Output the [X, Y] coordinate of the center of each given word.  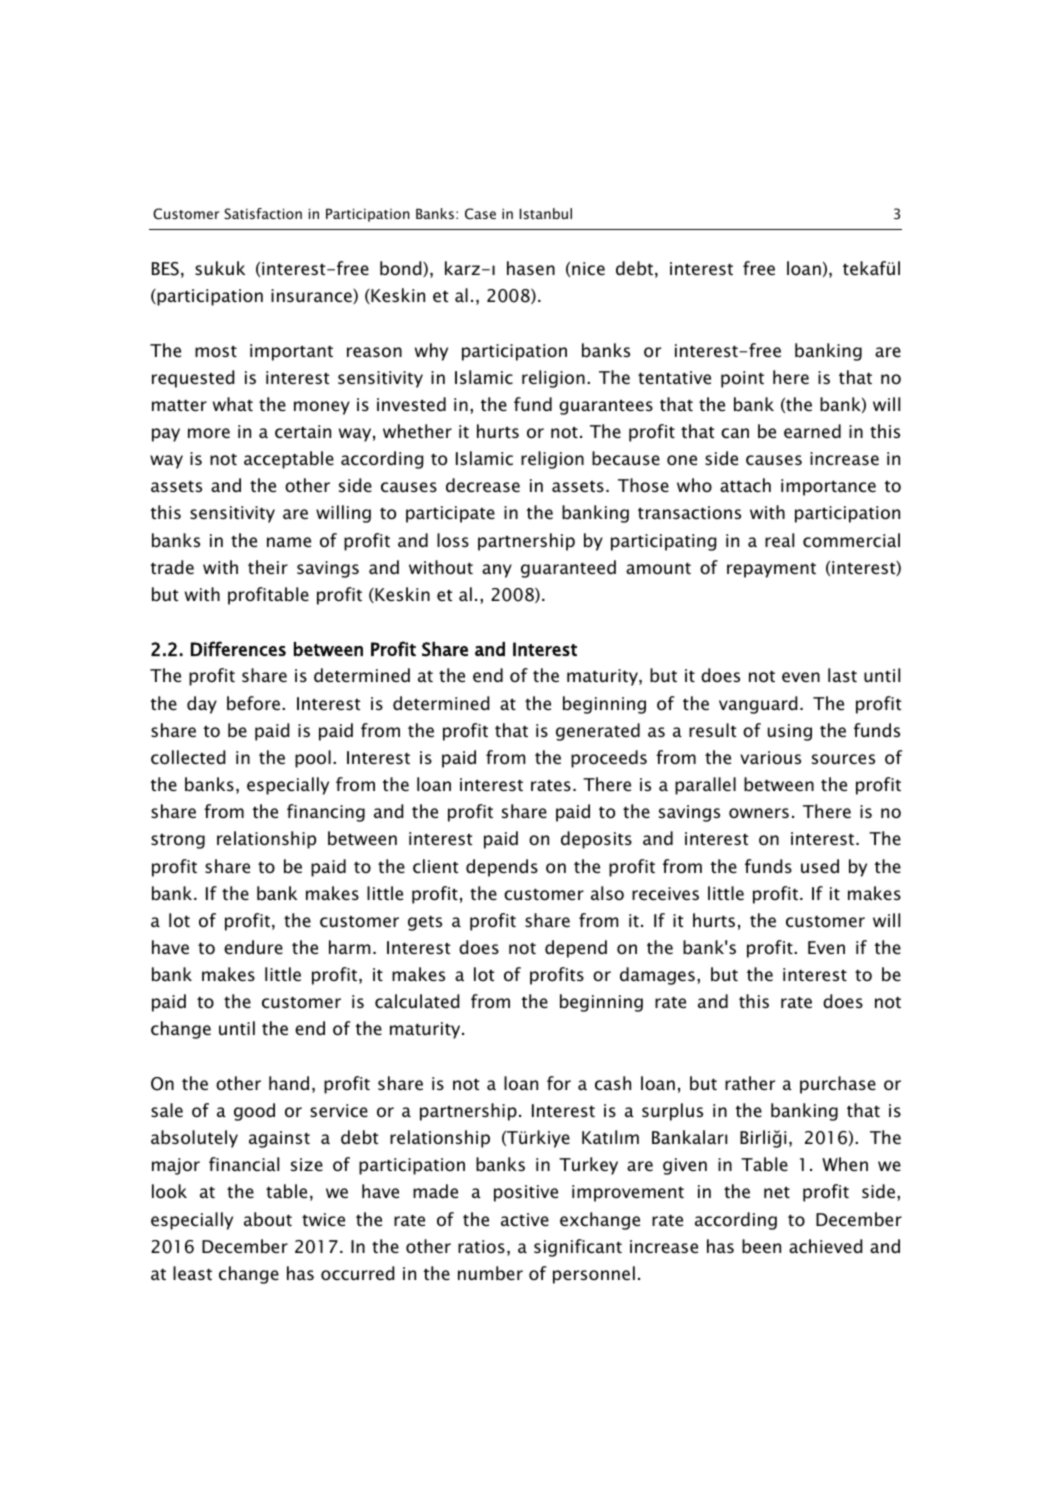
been [761, 1246]
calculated [417, 1001]
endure [253, 947]
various [770, 757]
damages [657, 976]
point [742, 379]
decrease [483, 485]
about [268, 1219]
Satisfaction [263, 214]
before [253, 703]
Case [480, 214]
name [289, 542]
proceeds [609, 759]
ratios [481, 1246]
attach [745, 485]
